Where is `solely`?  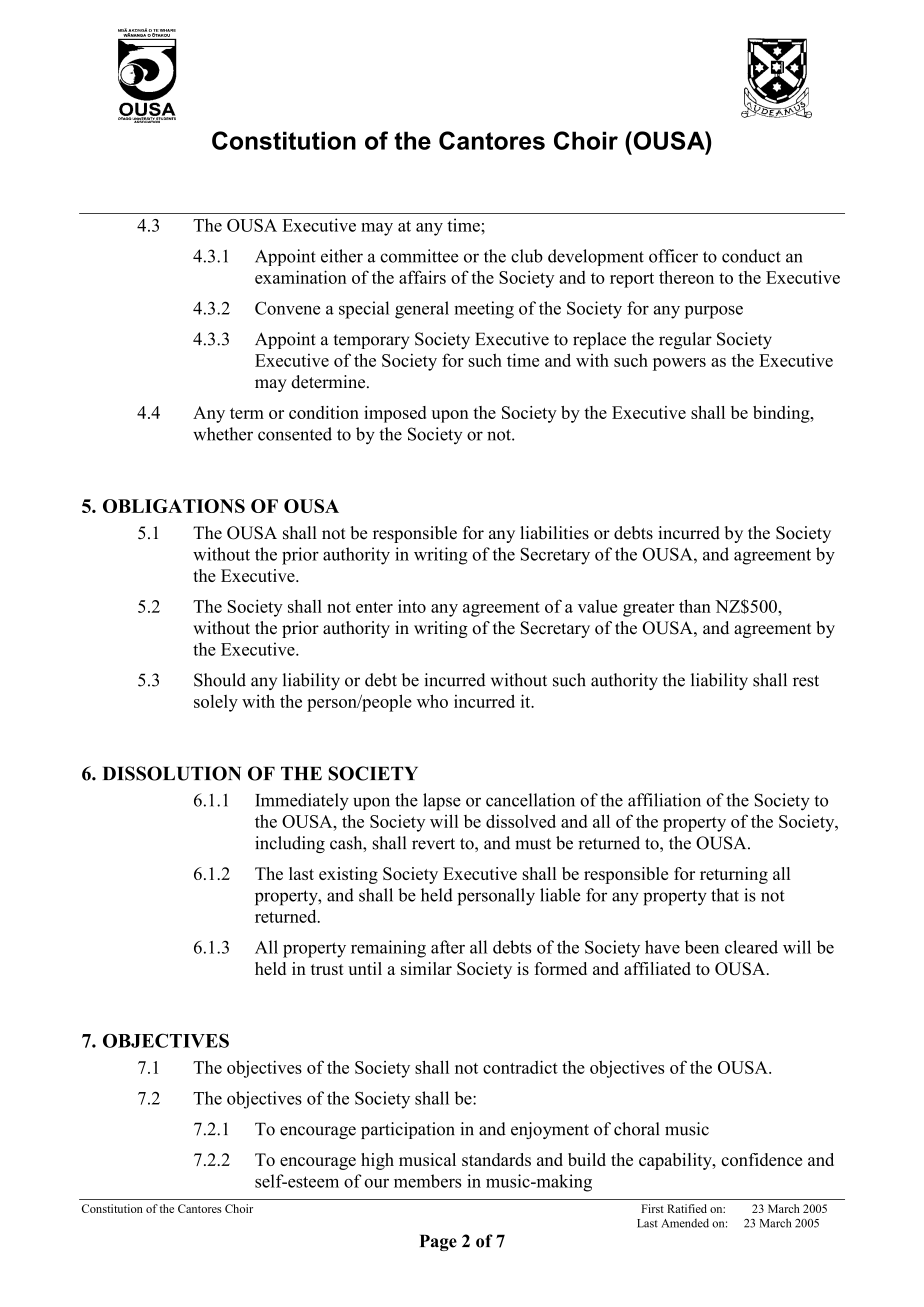
solely is located at coordinates (216, 703).
